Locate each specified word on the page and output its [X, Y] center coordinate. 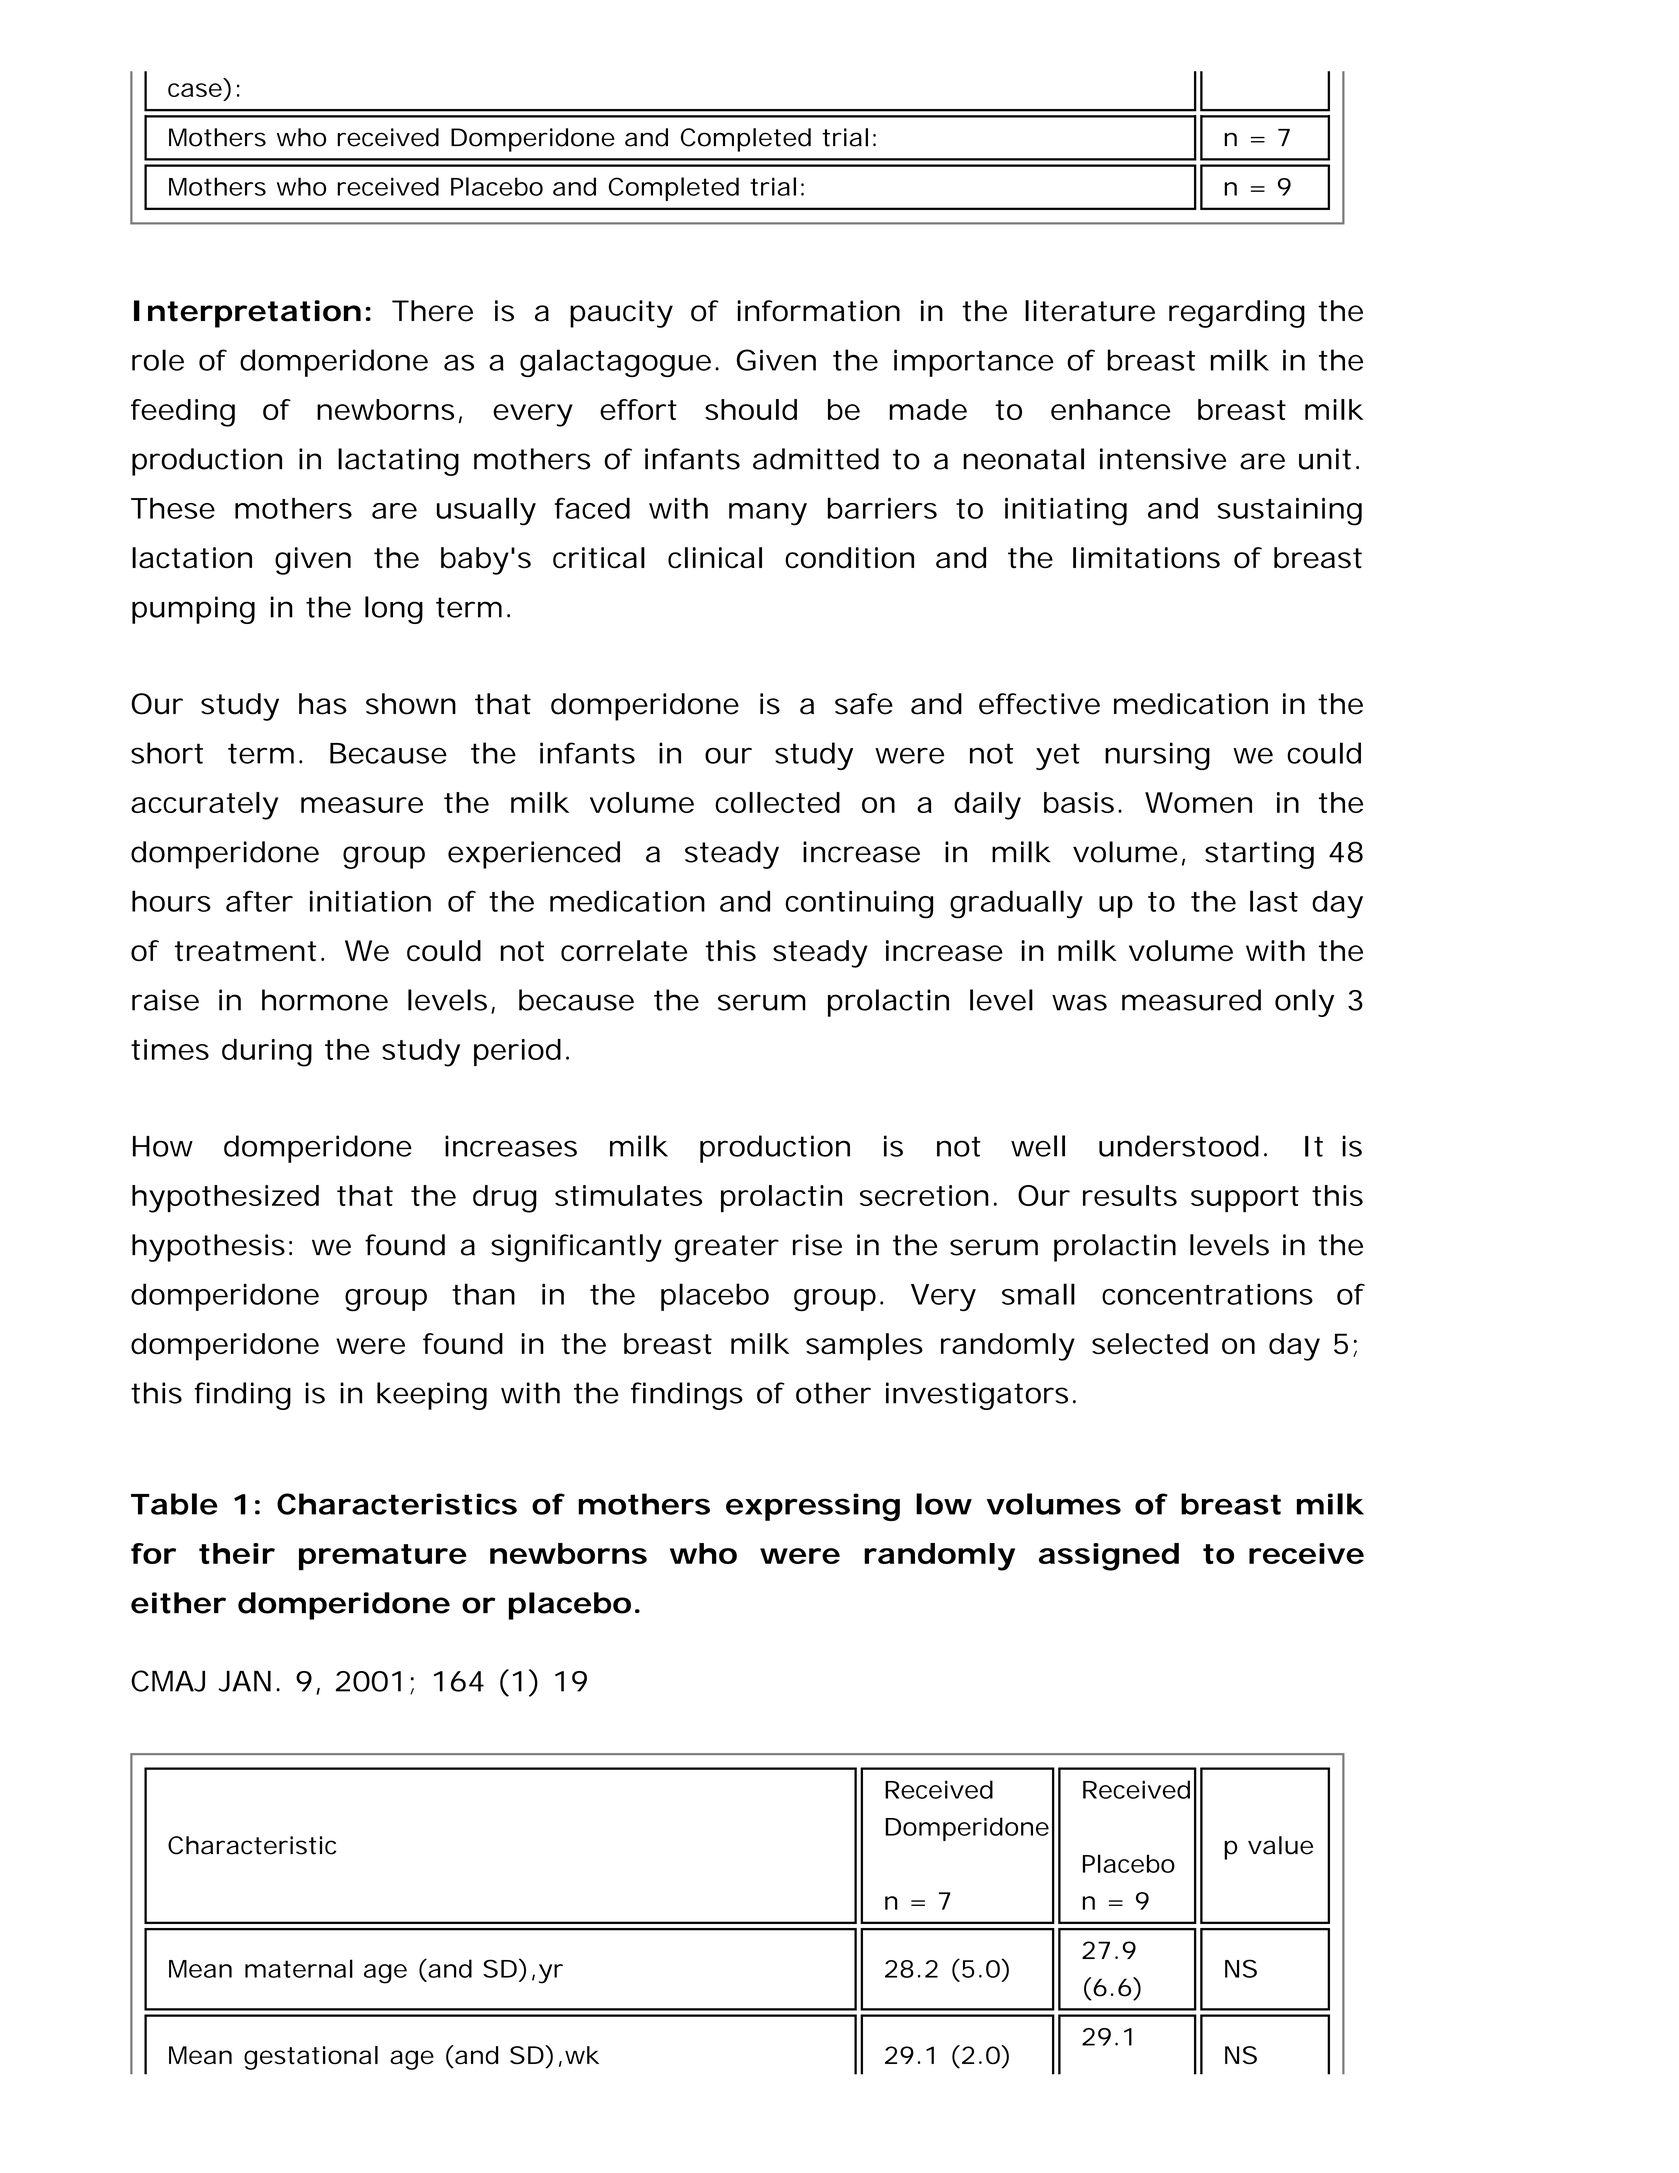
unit [1325, 459]
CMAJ [168, 1681]
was [1079, 1002]
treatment [245, 951]
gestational [311, 2058]
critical [599, 558]
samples [864, 1347]
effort [638, 409]
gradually [1016, 904]
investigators [977, 1396]
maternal [299, 1968]
